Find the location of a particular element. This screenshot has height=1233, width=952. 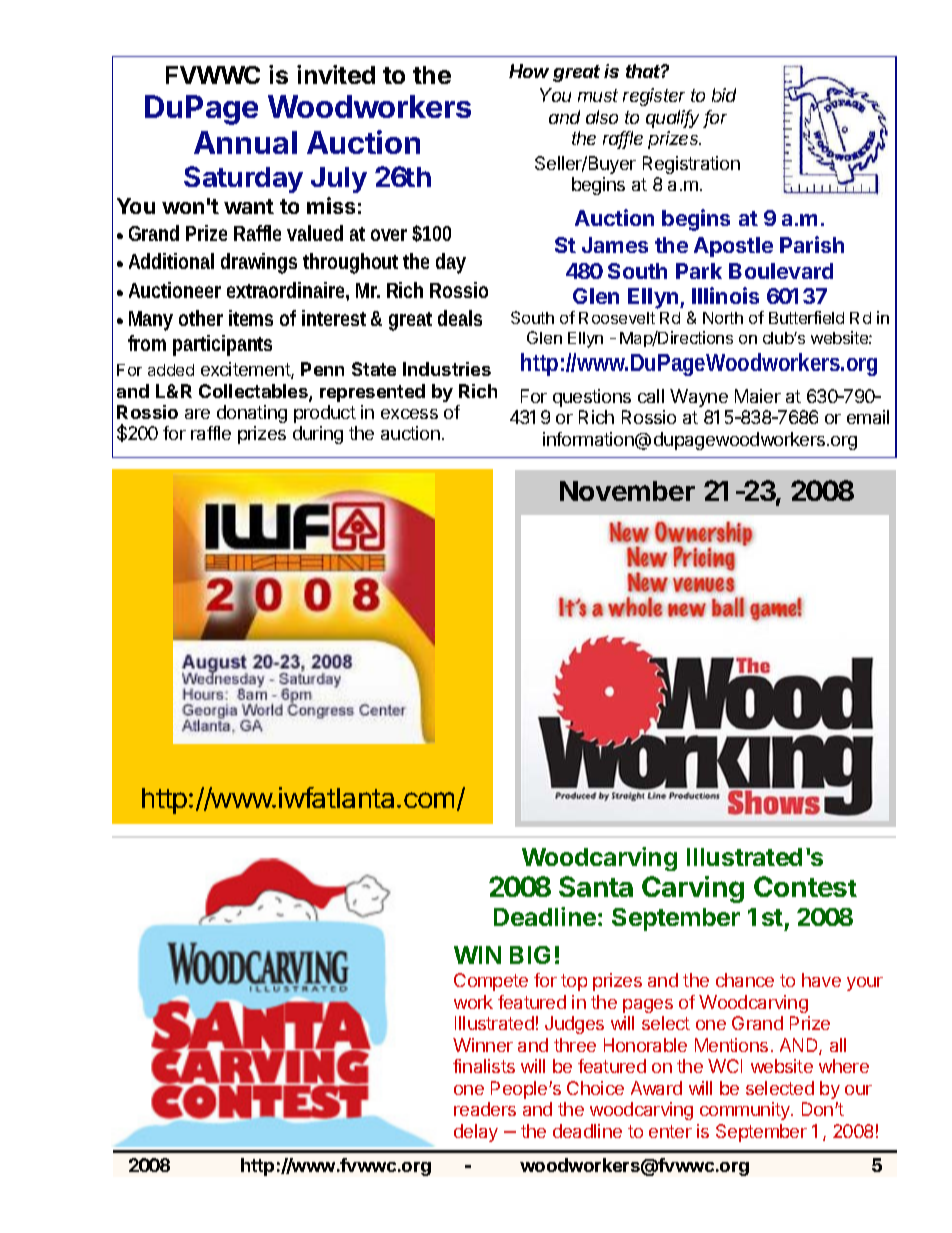

Compete is located at coordinates (491, 982).
